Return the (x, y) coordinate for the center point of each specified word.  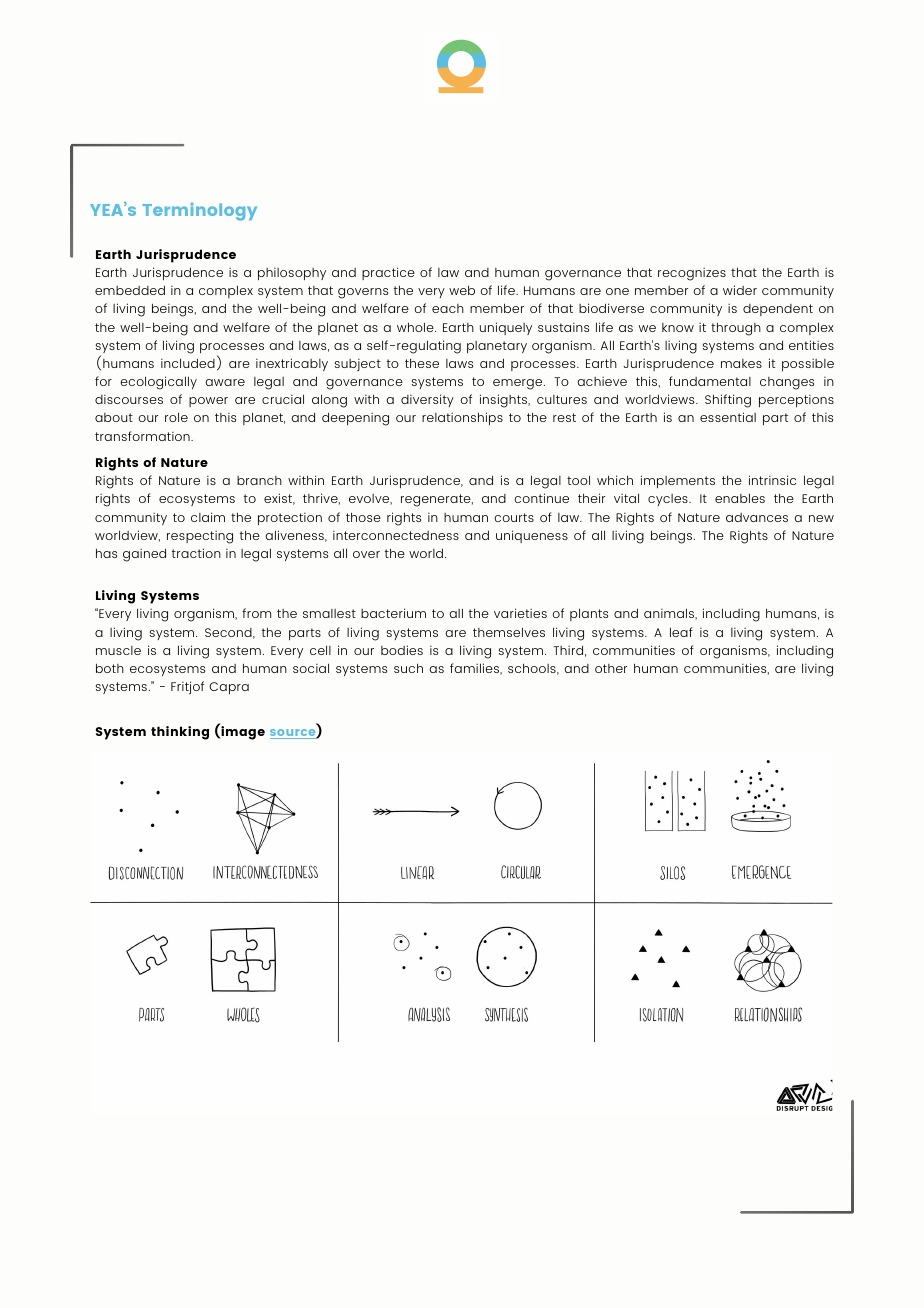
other (611, 668)
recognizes (692, 274)
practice (388, 273)
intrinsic (772, 480)
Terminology (200, 212)
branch (259, 480)
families (475, 669)
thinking (180, 733)
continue (541, 498)
